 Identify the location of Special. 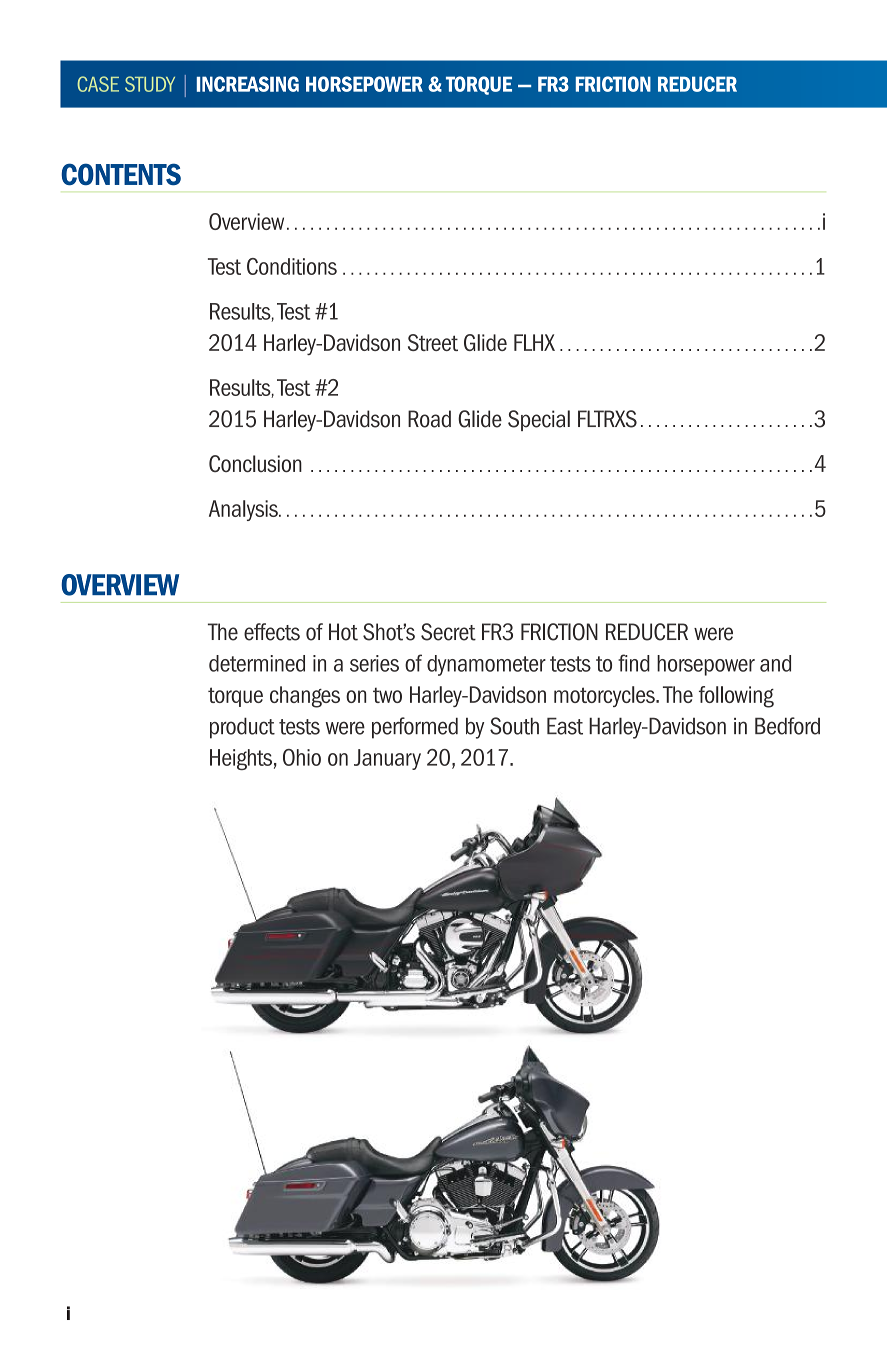
(539, 420).
